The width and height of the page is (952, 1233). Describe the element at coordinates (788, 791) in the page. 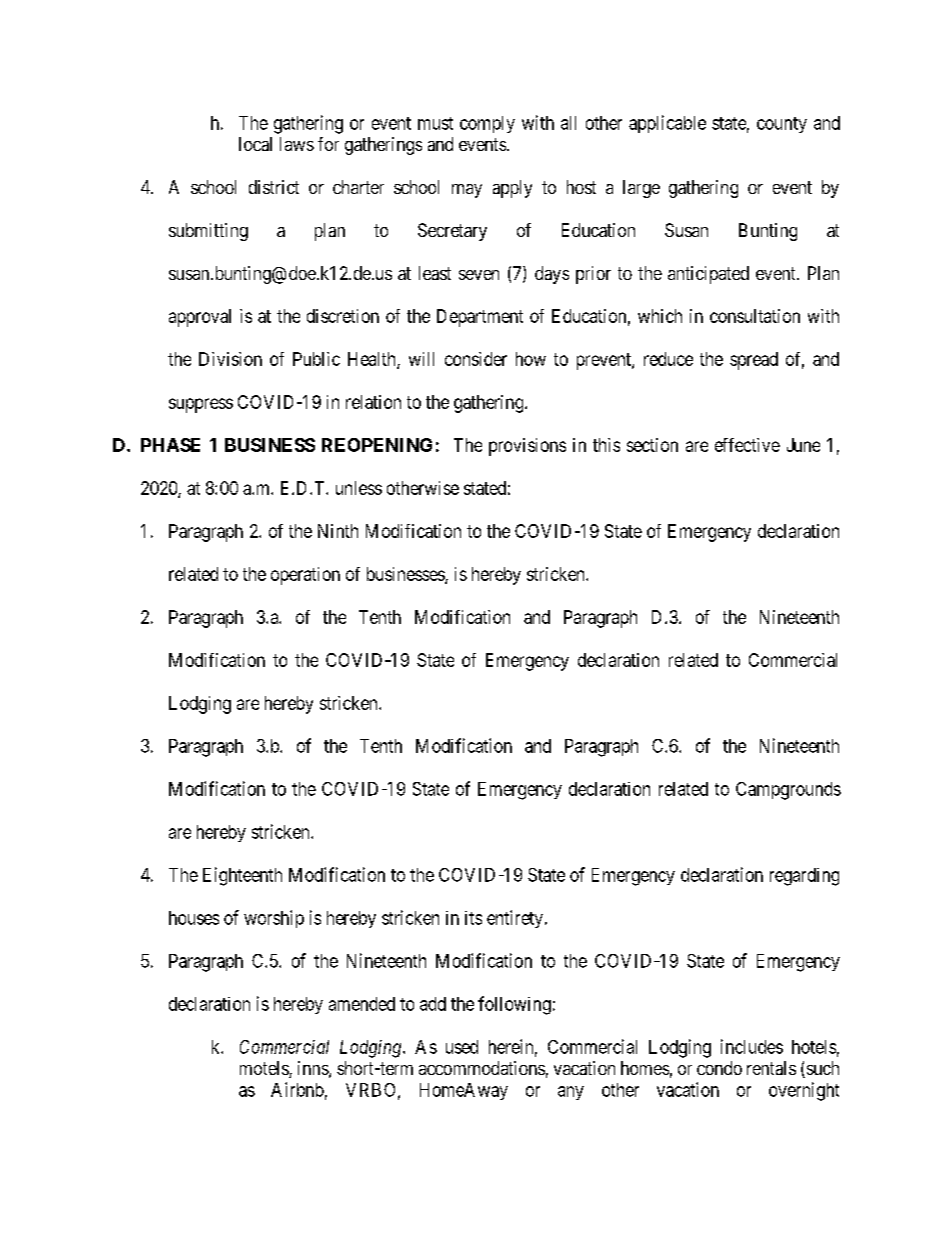

I see `Campgrounds` at that location.
